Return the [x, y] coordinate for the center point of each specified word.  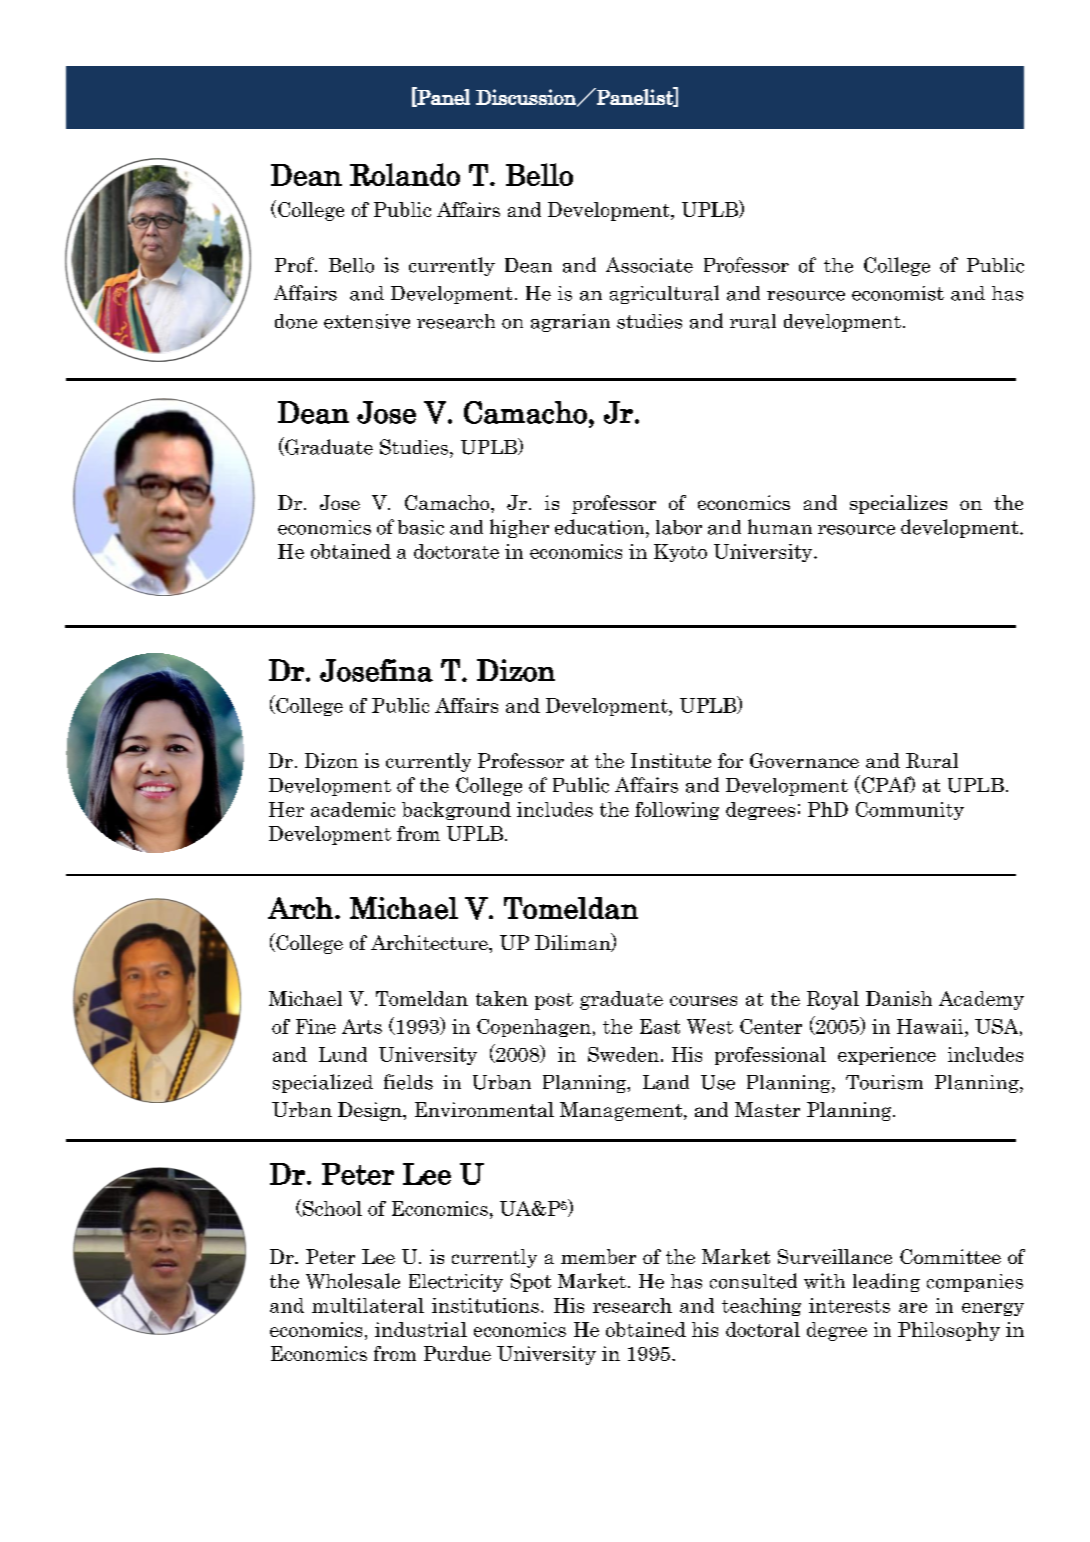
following [677, 811]
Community [910, 811]
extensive [367, 321]
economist [898, 293]
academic [353, 809]
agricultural [664, 294]
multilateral [368, 1305]
